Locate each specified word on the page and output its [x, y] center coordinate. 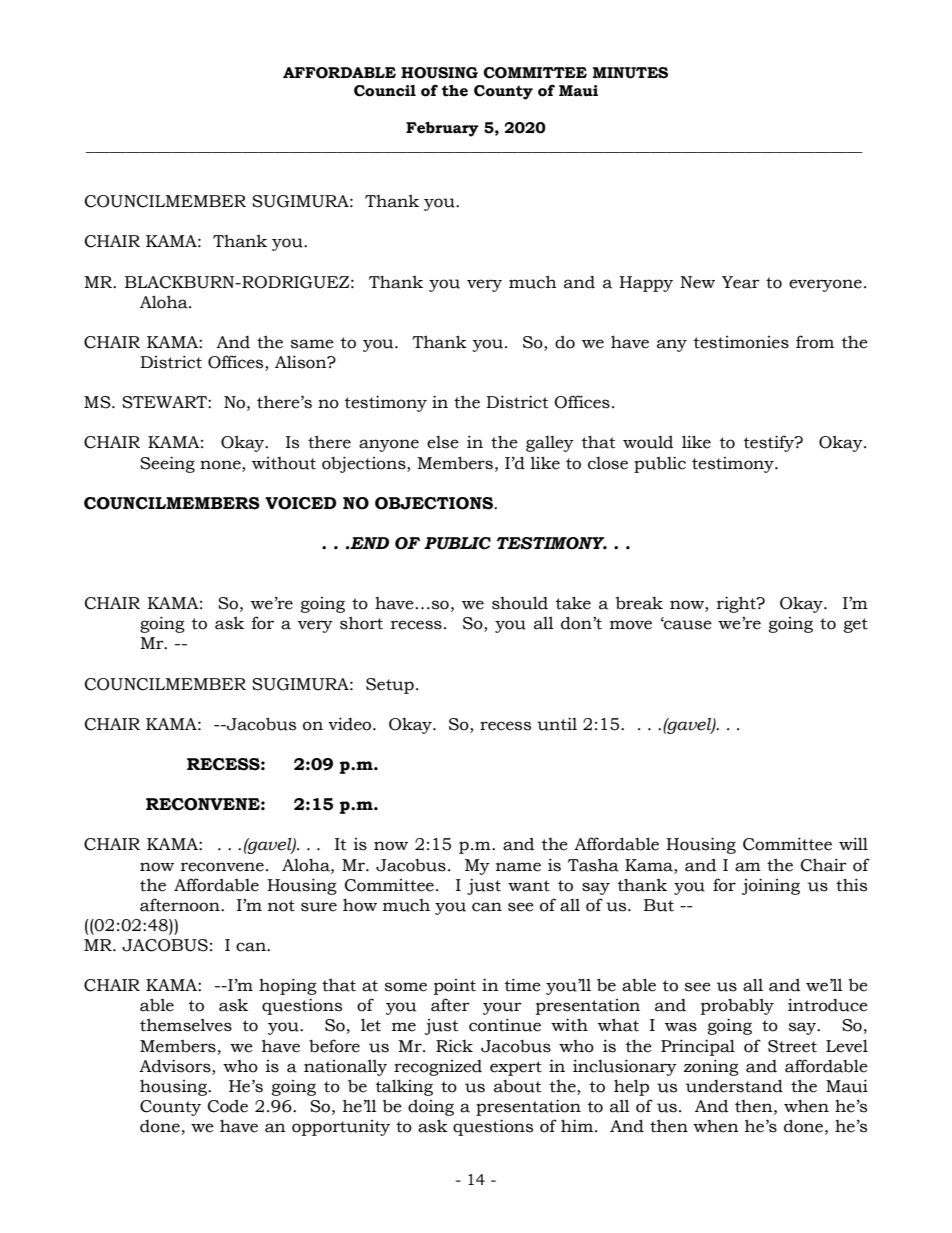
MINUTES [630, 73]
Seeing [167, 464]
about [518, 1086]
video [351, 724]
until [557, 724]
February [442, 129]
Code [228, 1106]
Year [741, 282]
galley [550, 444]
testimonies [741, 342]
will [853, 843]
